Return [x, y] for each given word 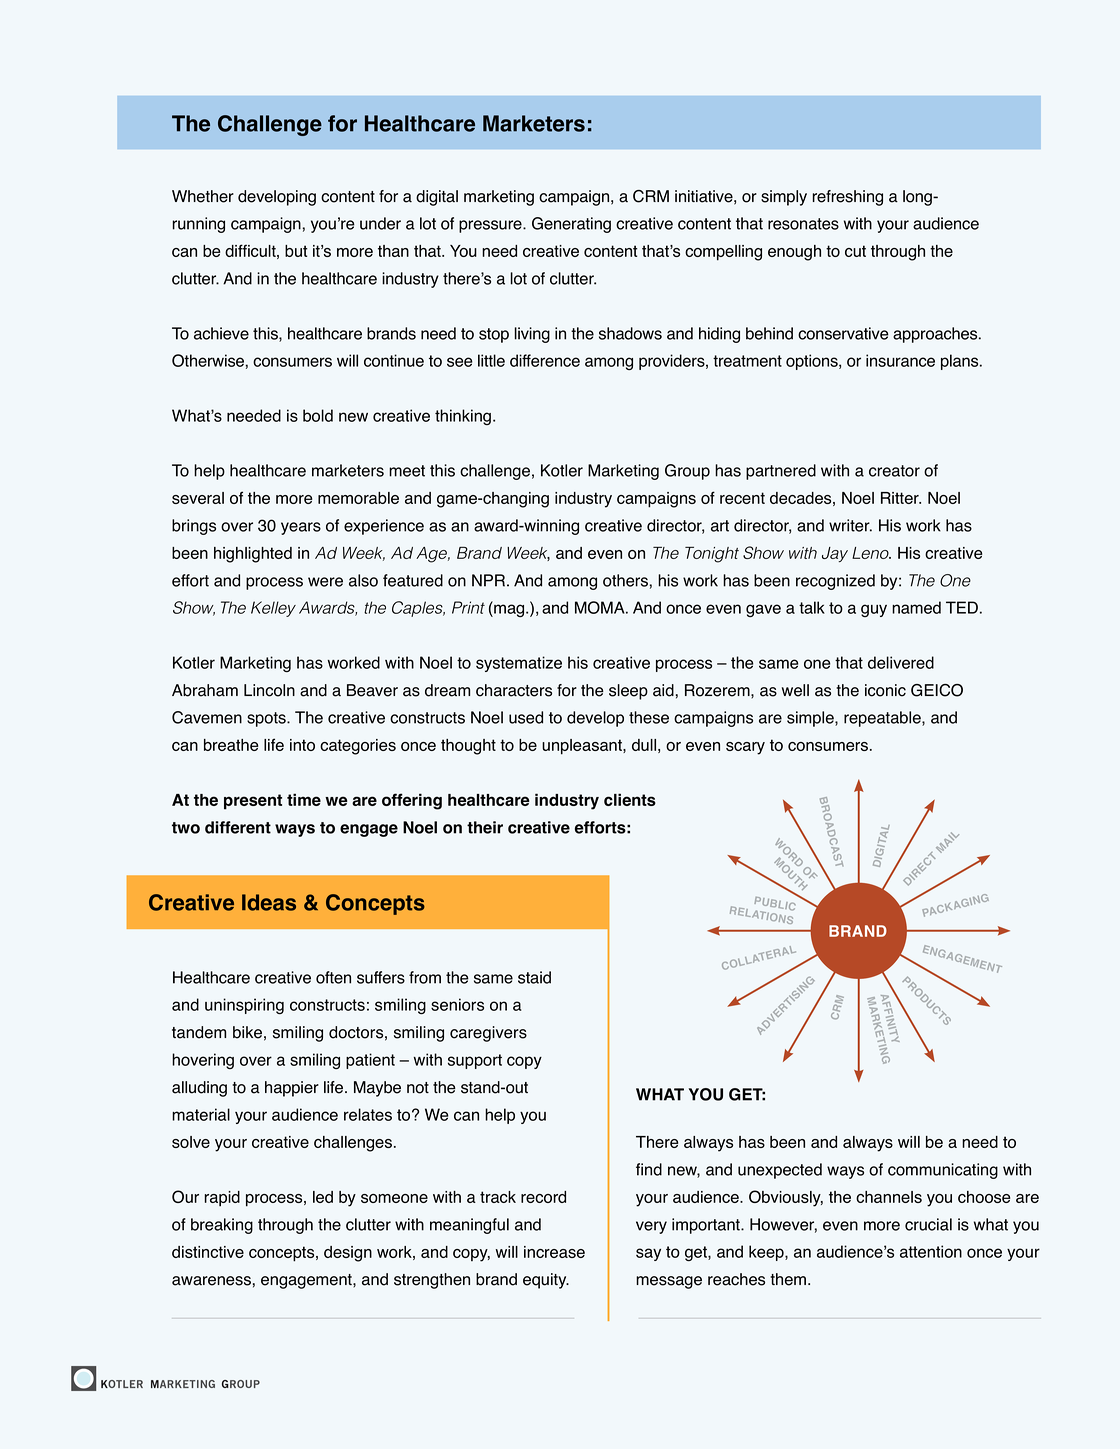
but [296, 251]
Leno [871, 553]
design [348, 1254]
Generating [571, 225]
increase [554, 1252]
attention [931, 1251]
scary [745, 748]
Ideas [269, 902]
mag [509, 609]
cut [855, 251]
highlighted [253, 555]
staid [534, 977]
